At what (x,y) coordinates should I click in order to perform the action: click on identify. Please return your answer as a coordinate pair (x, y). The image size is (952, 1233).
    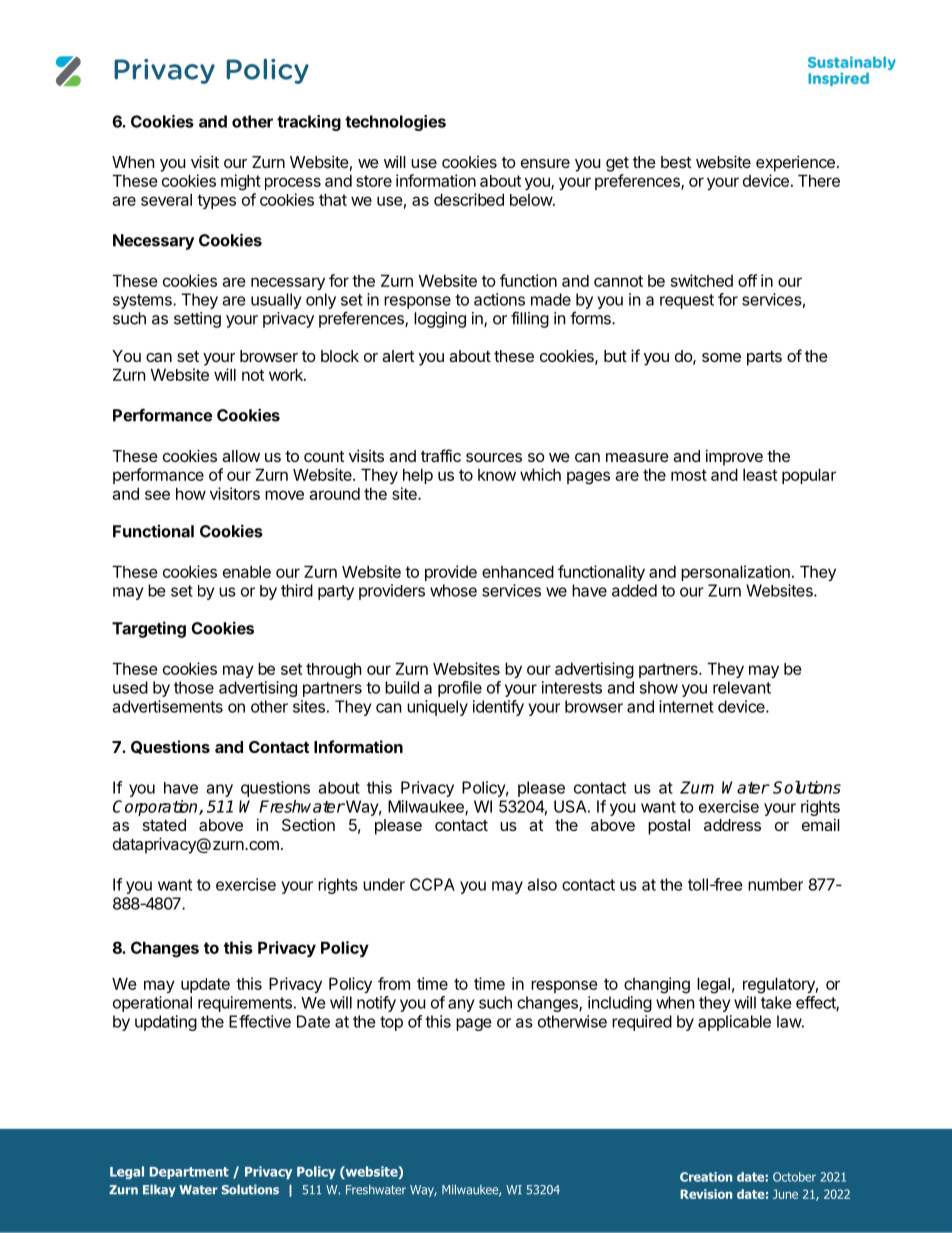
    Looking at the image, I should click on (498, 708).
